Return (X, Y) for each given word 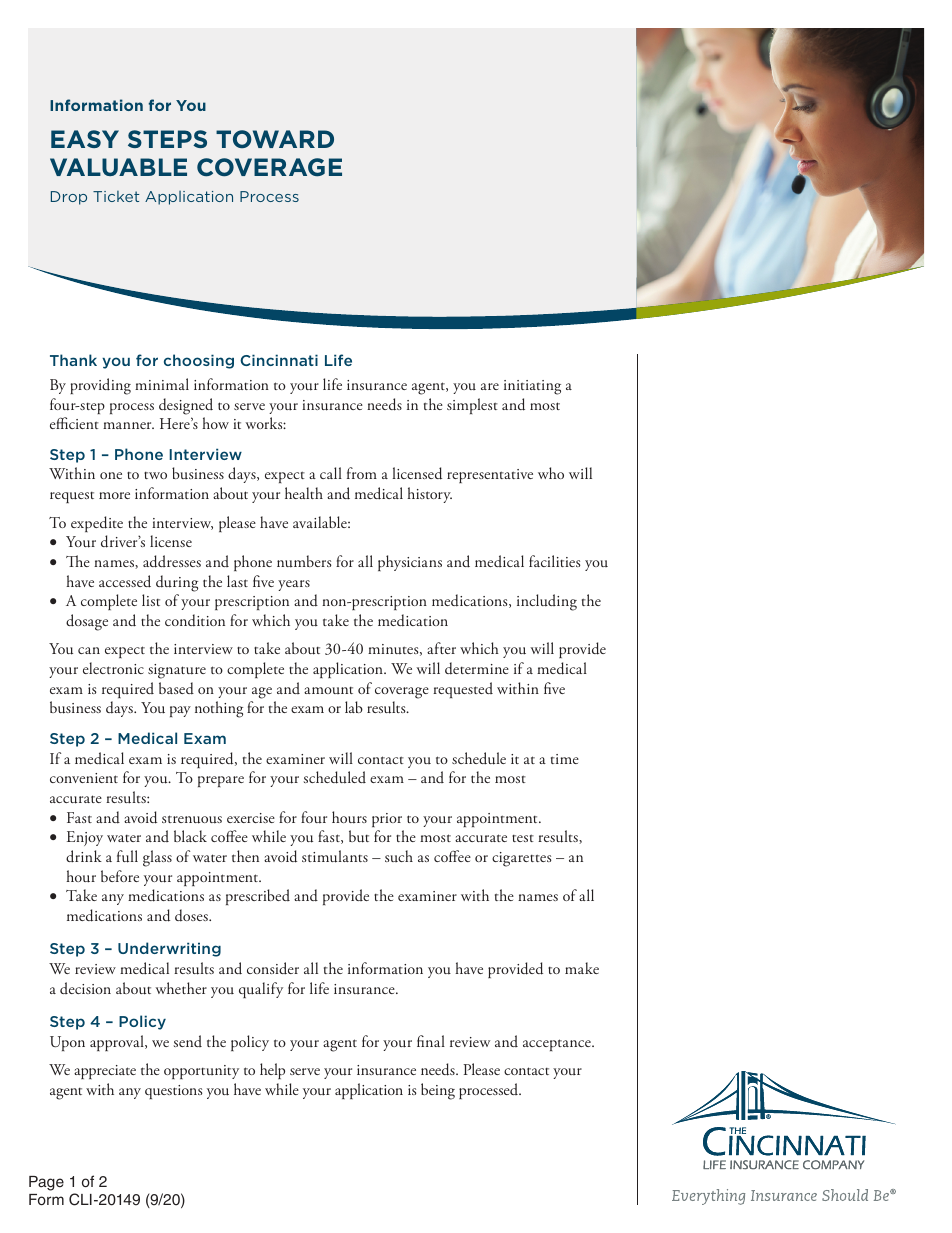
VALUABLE (118, 167)
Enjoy (85, 838)
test (523, 838)
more (114, 495)
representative (490, 476)
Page (46, 1183)
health (304, 493)
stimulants (335, 856)
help (272, 1071)
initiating (532, 387)
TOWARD (275, 139)
